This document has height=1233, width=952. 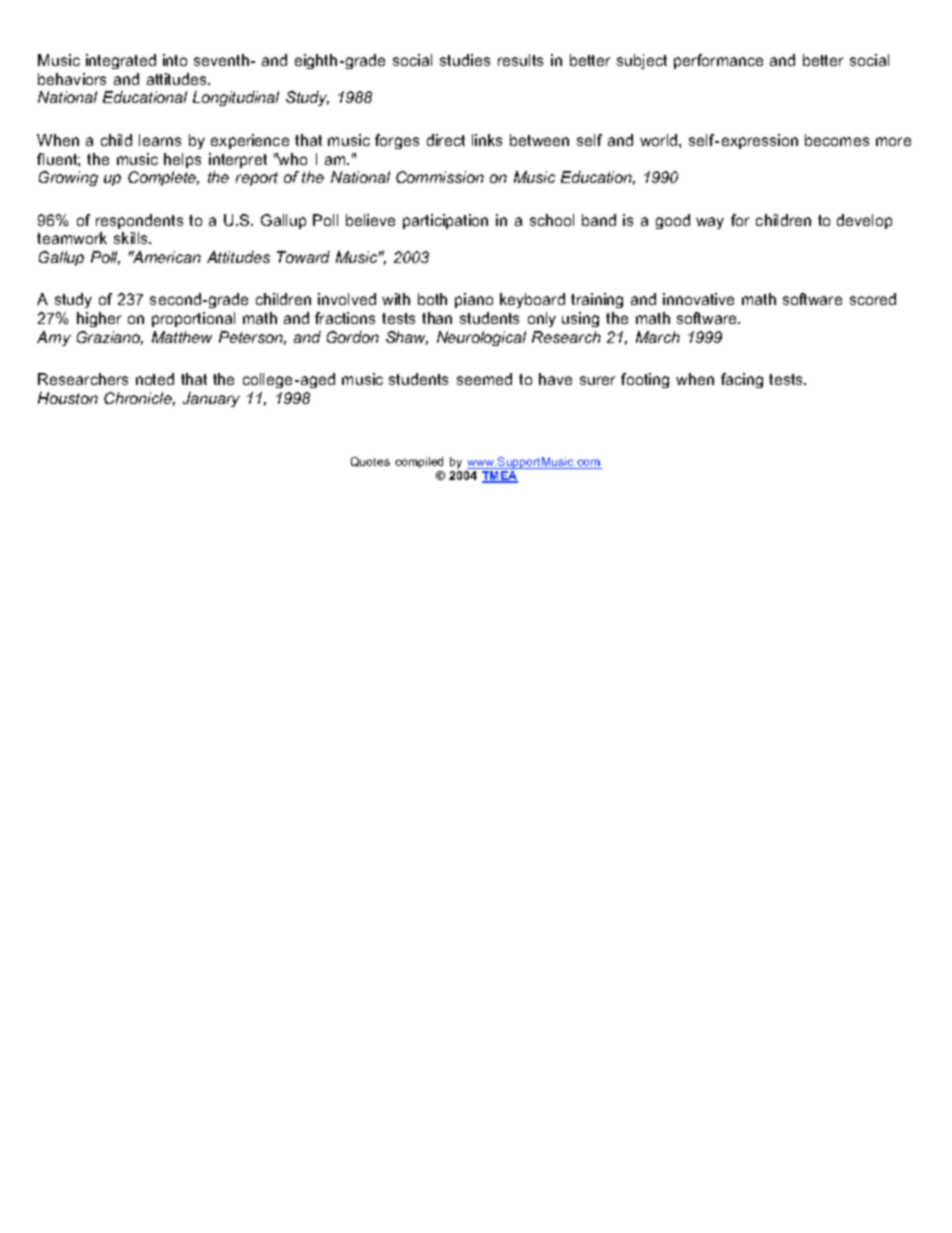 I want to click on Complete, so click(x=163, y=178).
